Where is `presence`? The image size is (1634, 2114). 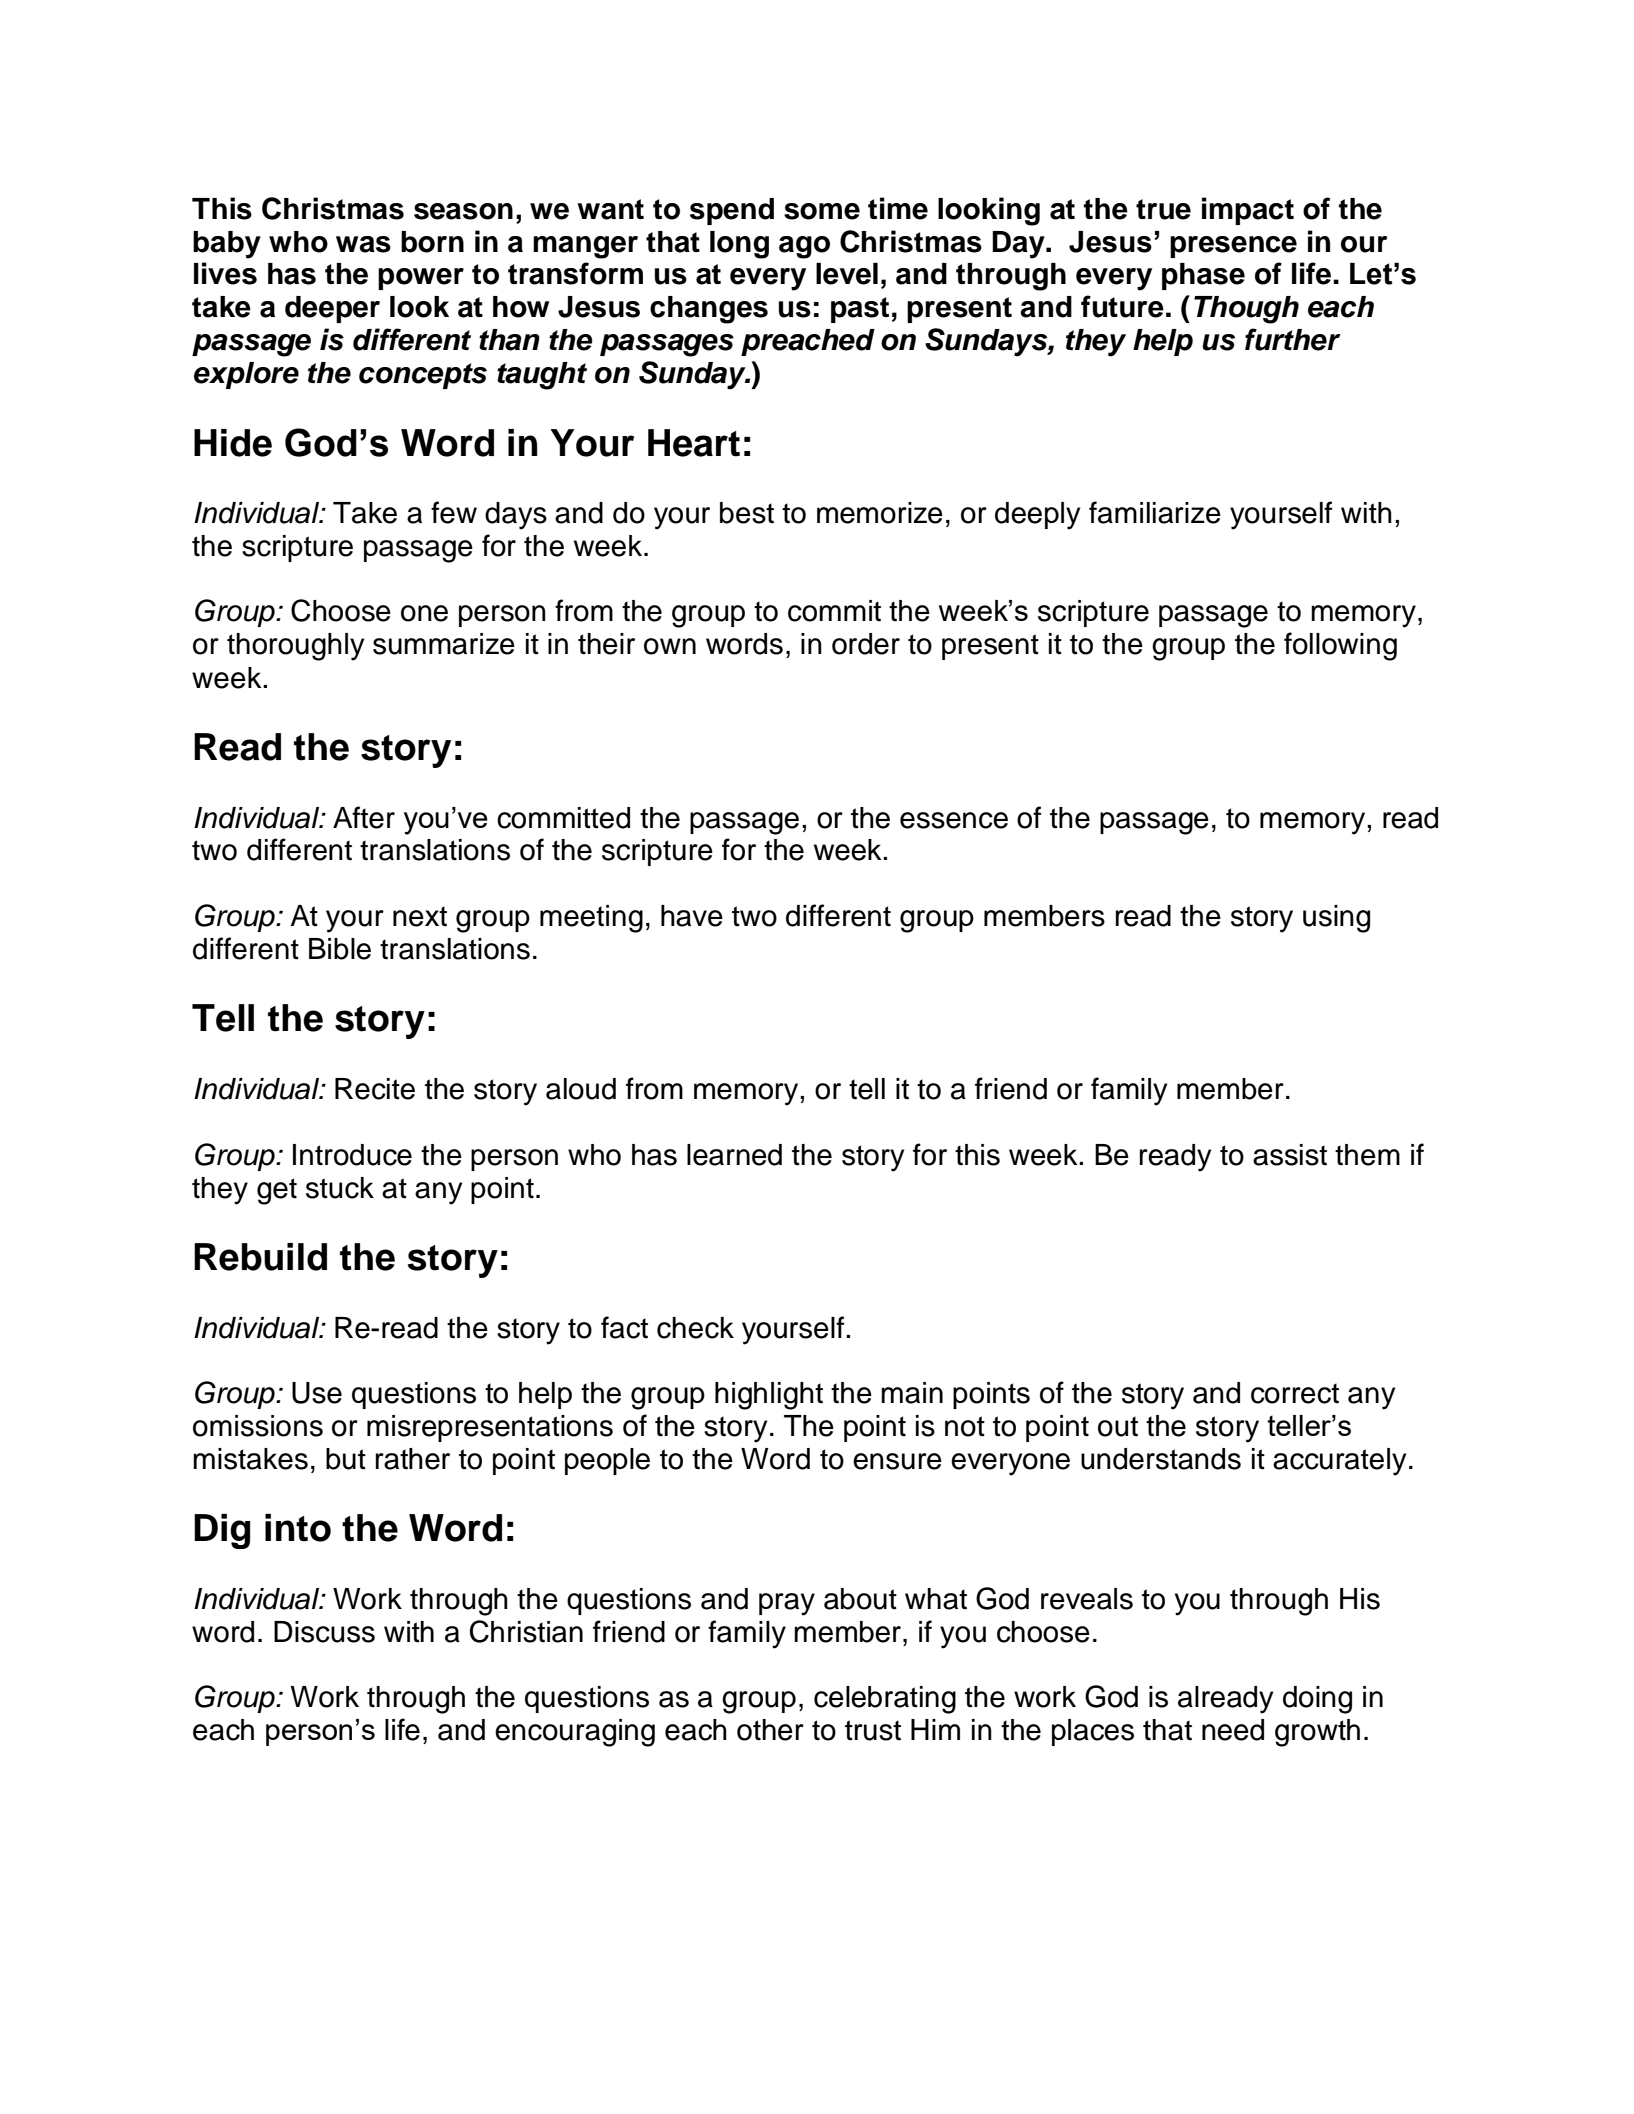
presence is located at coordinates (1233, 247).
